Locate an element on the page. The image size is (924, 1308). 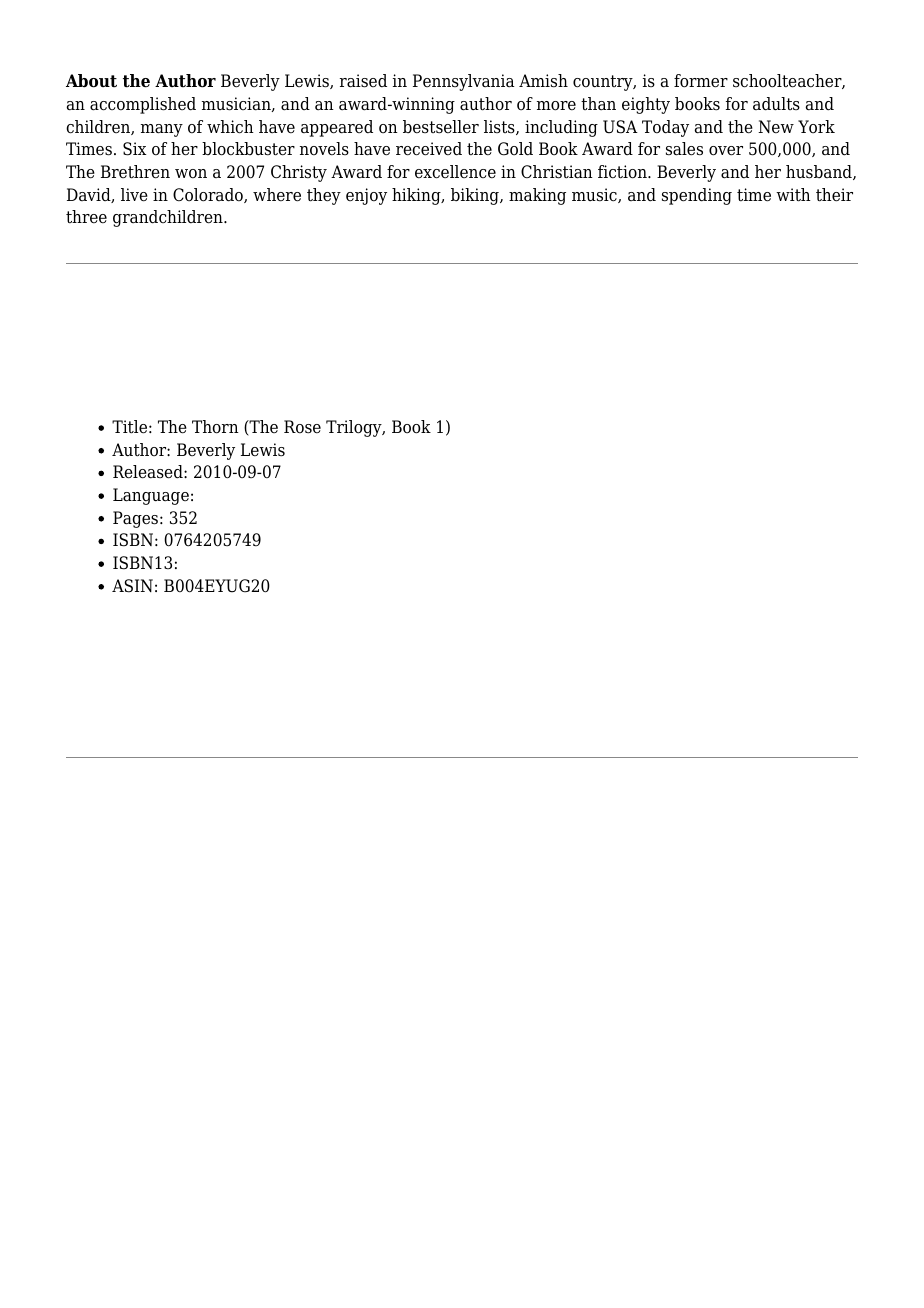
biking is located at coordinates (476, 196).
